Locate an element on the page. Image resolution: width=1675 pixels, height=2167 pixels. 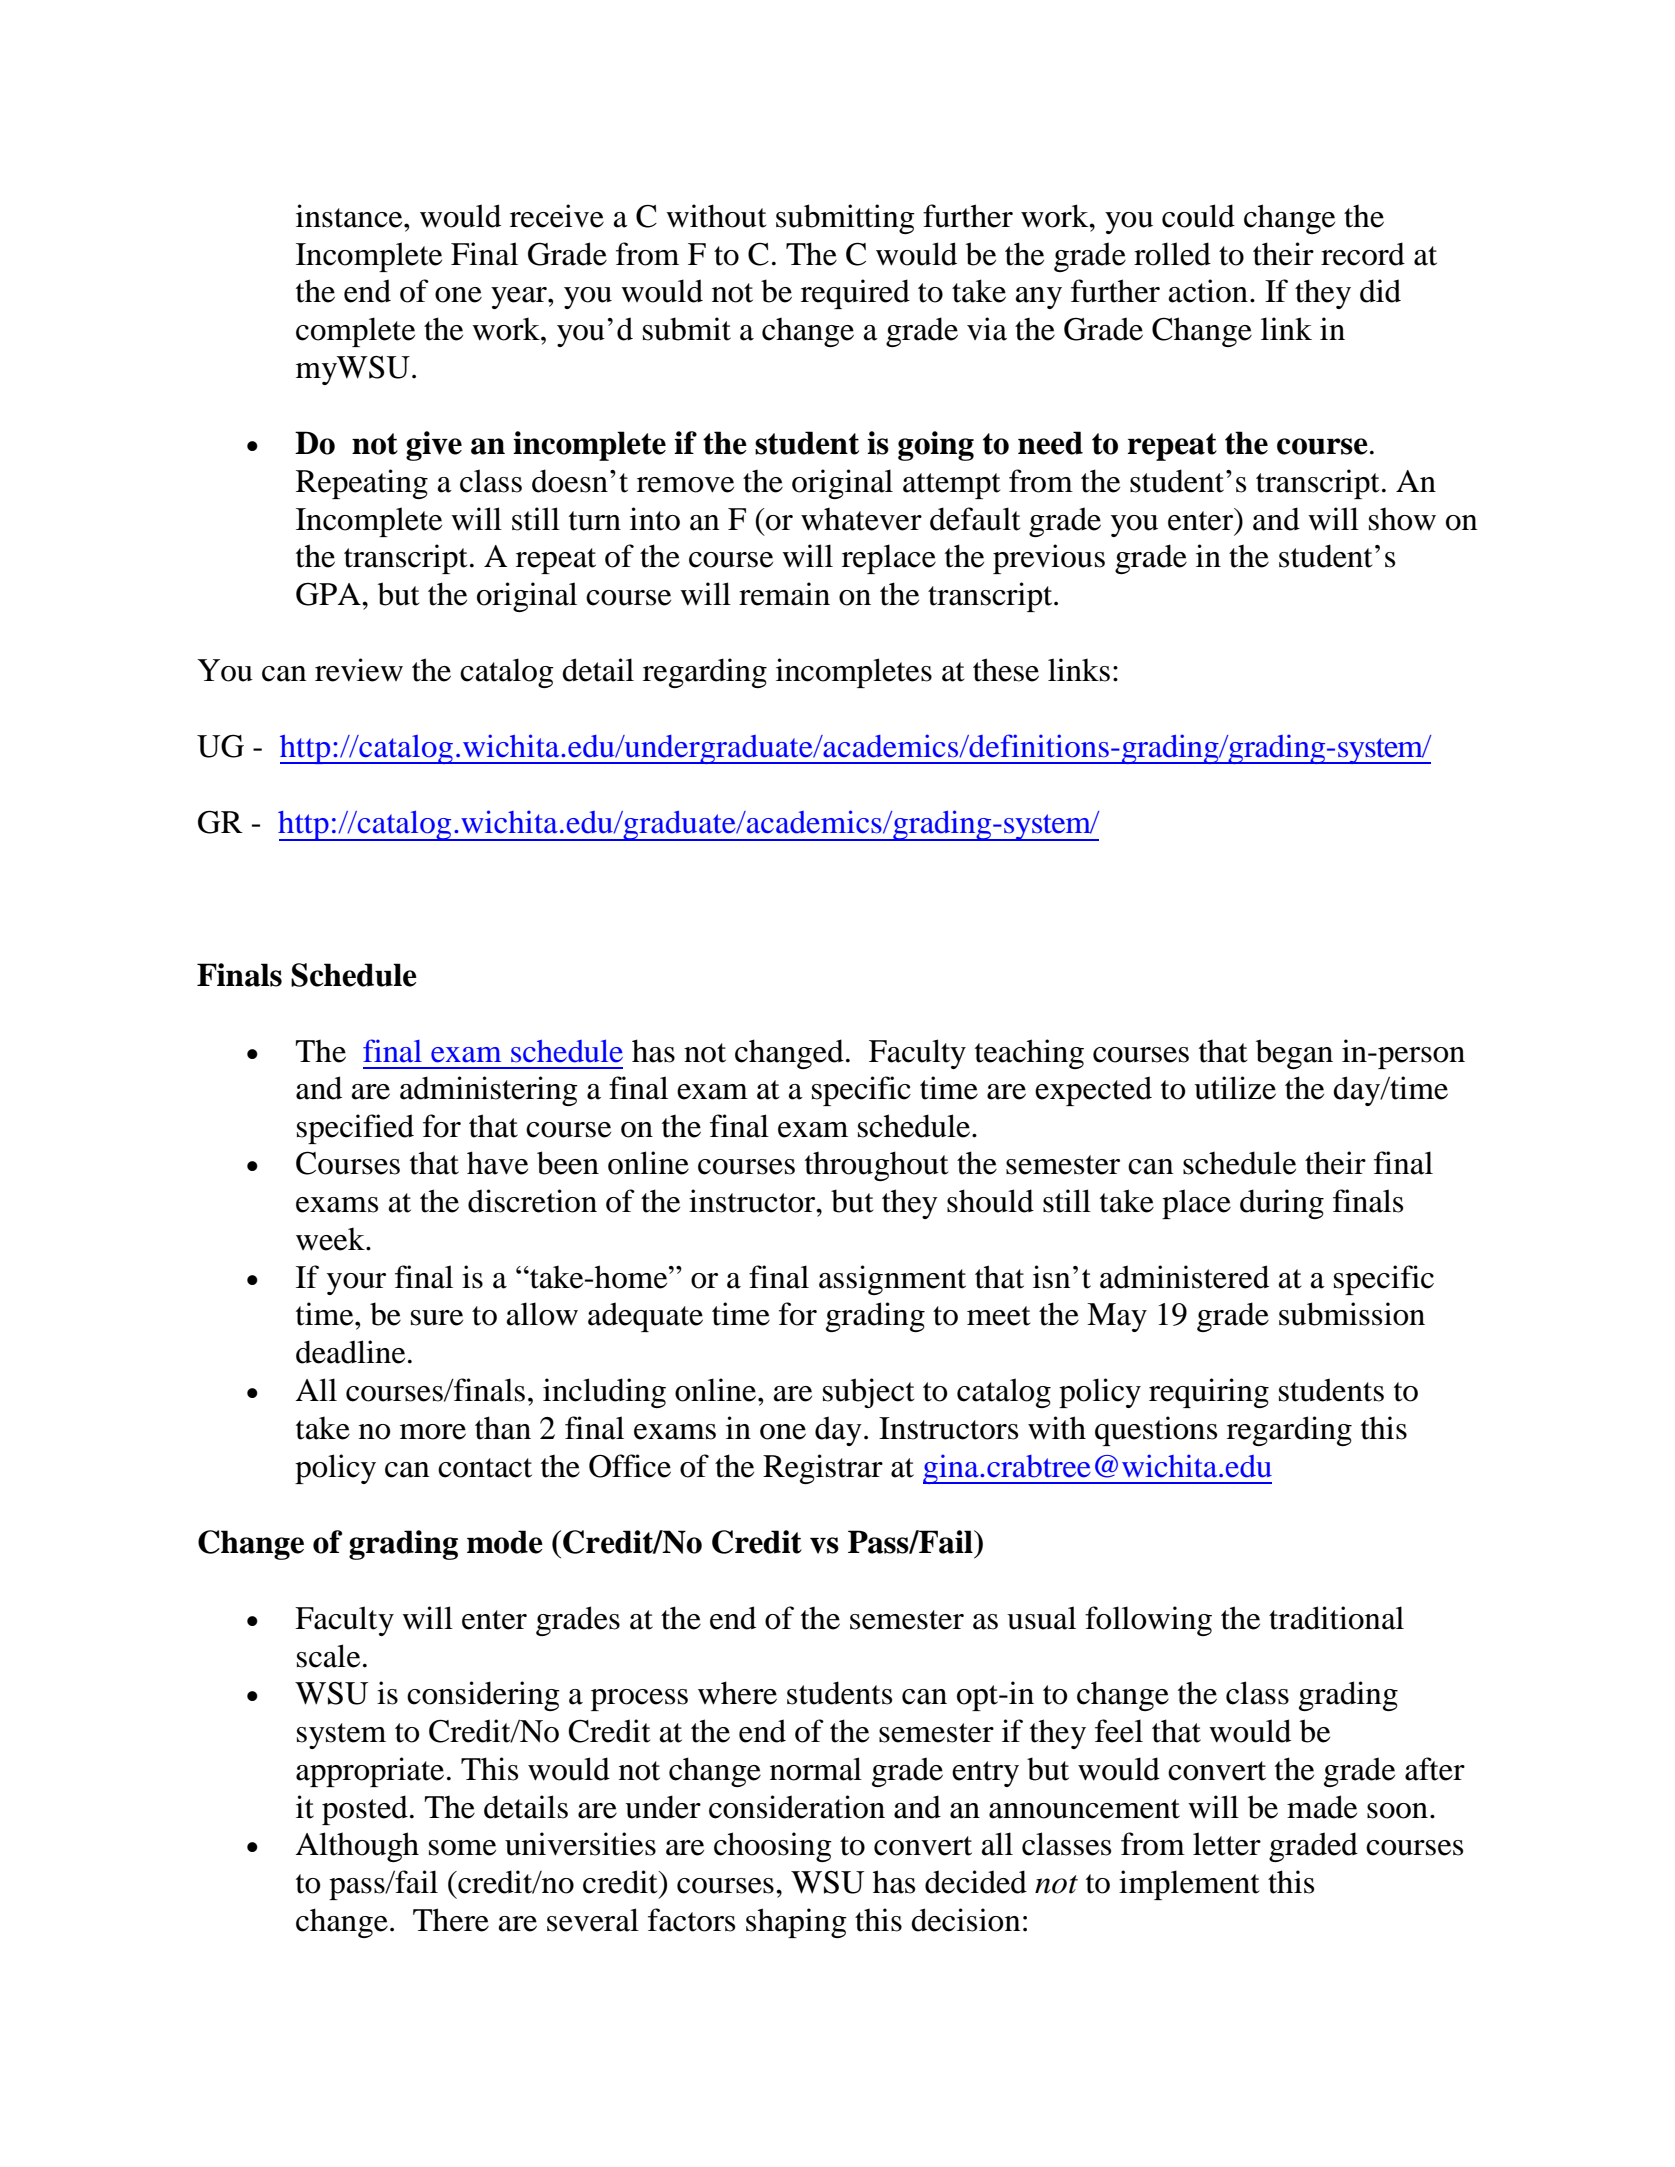
decided is located at coordinates (976, 1882).
